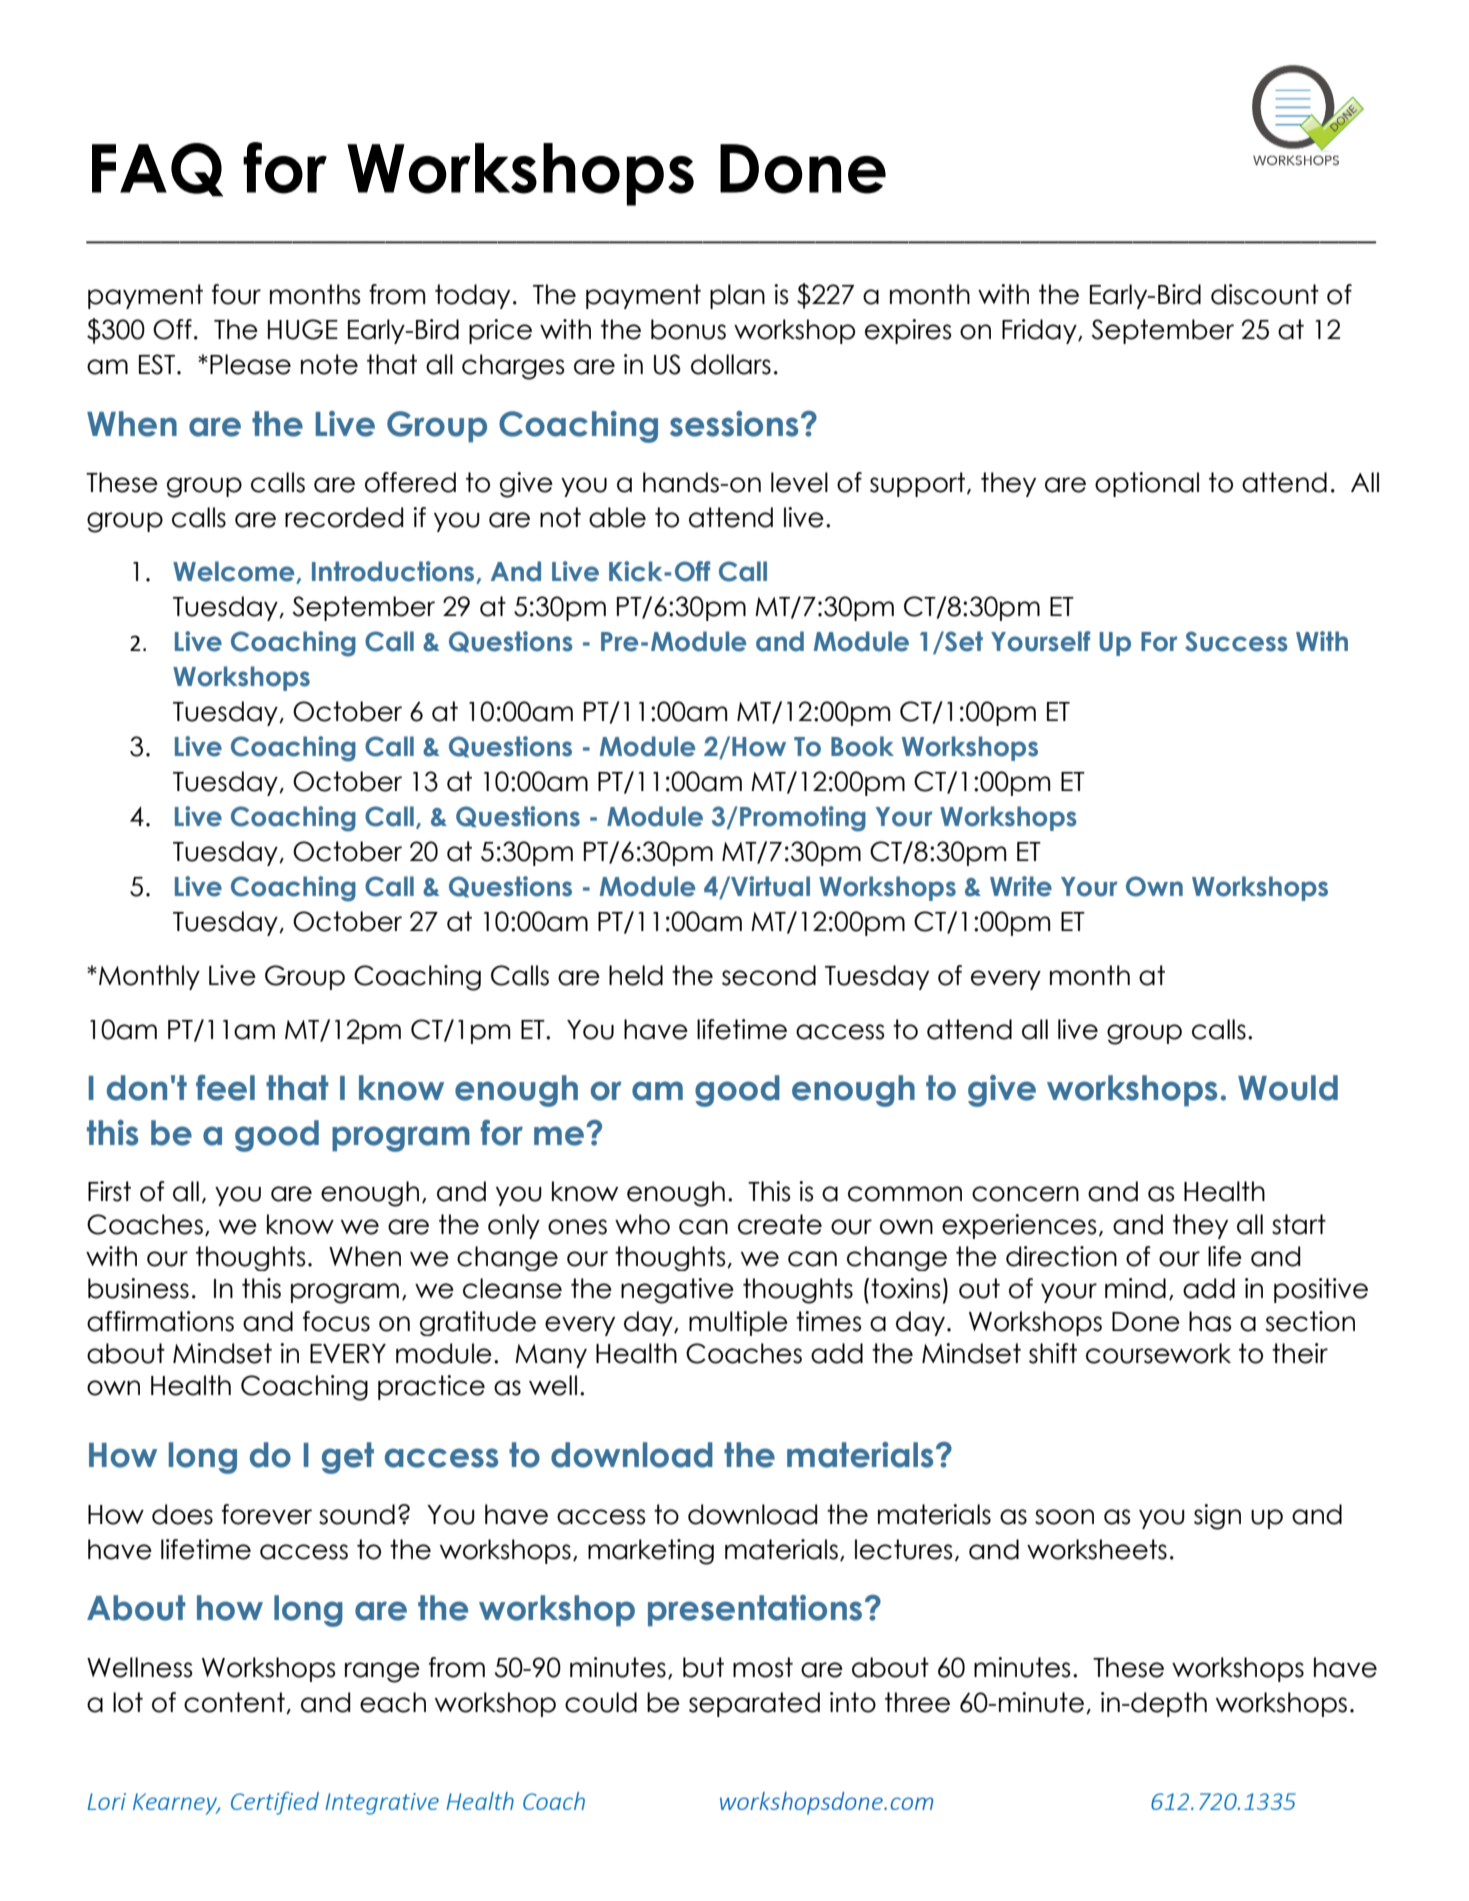 This document has height=1901, width=1469. What do you see at coordinates (1236, 641) in the document?
I see `Success` at bounding box center [1236, 641].
